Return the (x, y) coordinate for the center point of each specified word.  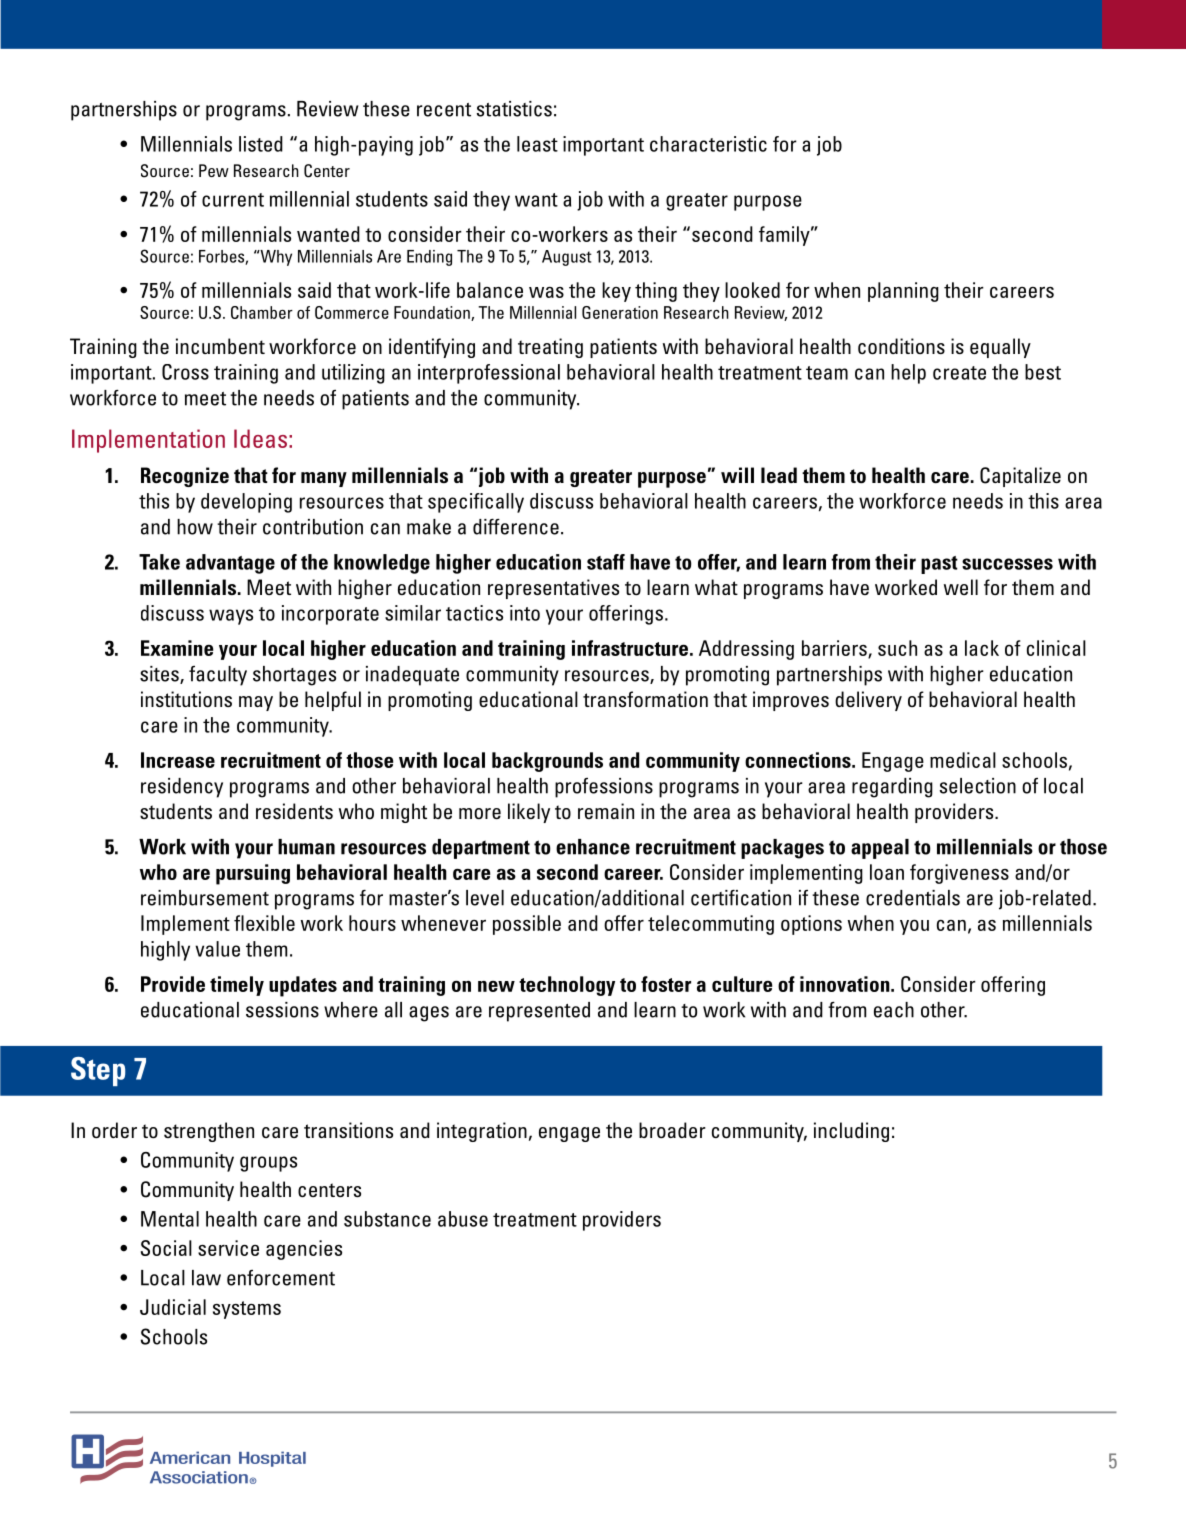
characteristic (708, 144)
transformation (645, 699)
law (206, 1278)
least (537, 144)
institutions (186, 699)
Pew (214, 170)
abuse (463, 1219)
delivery (868, 701)
